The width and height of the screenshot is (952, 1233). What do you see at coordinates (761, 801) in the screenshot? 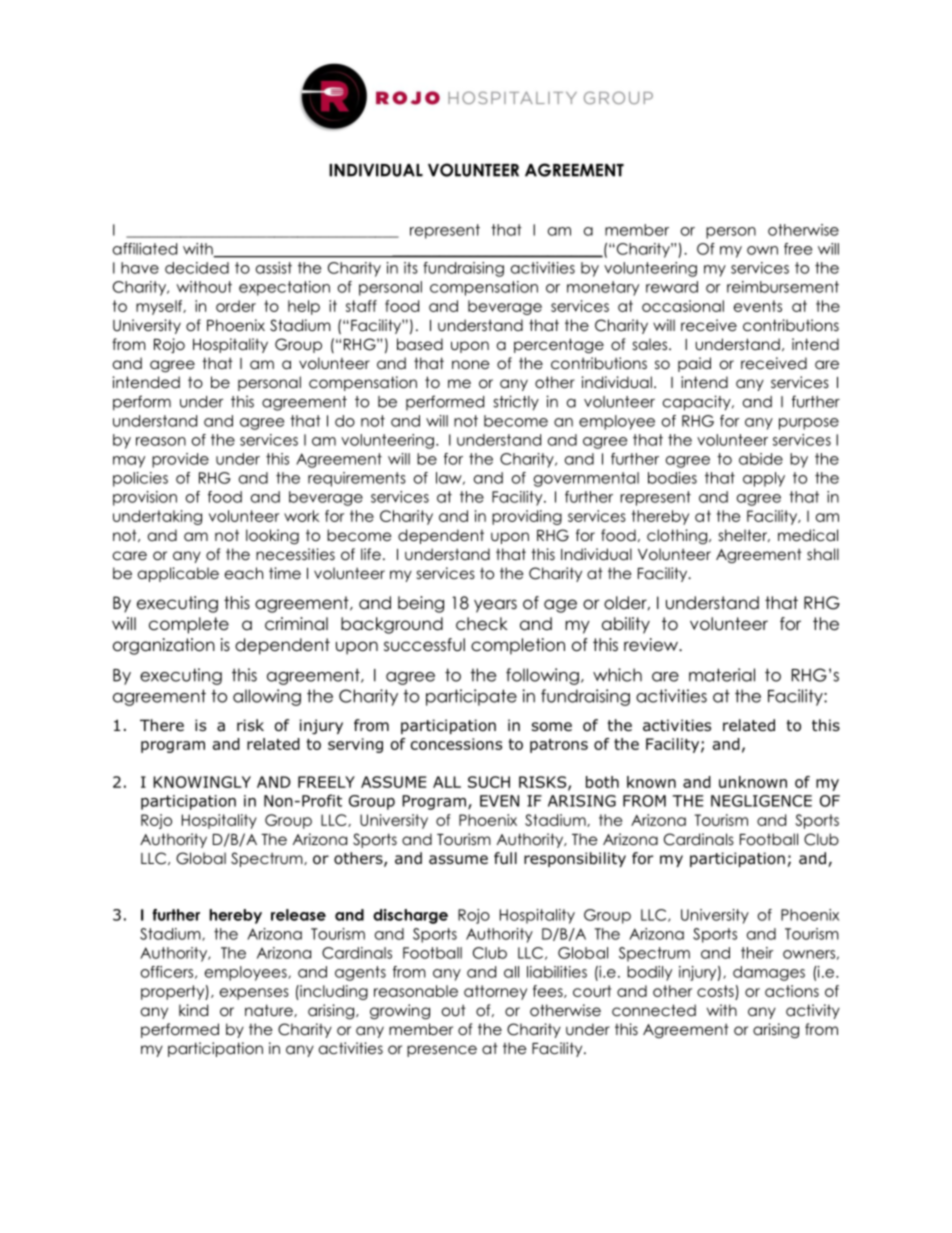
I see `NEGLIGENCE` at bounding box center [761, 801].
